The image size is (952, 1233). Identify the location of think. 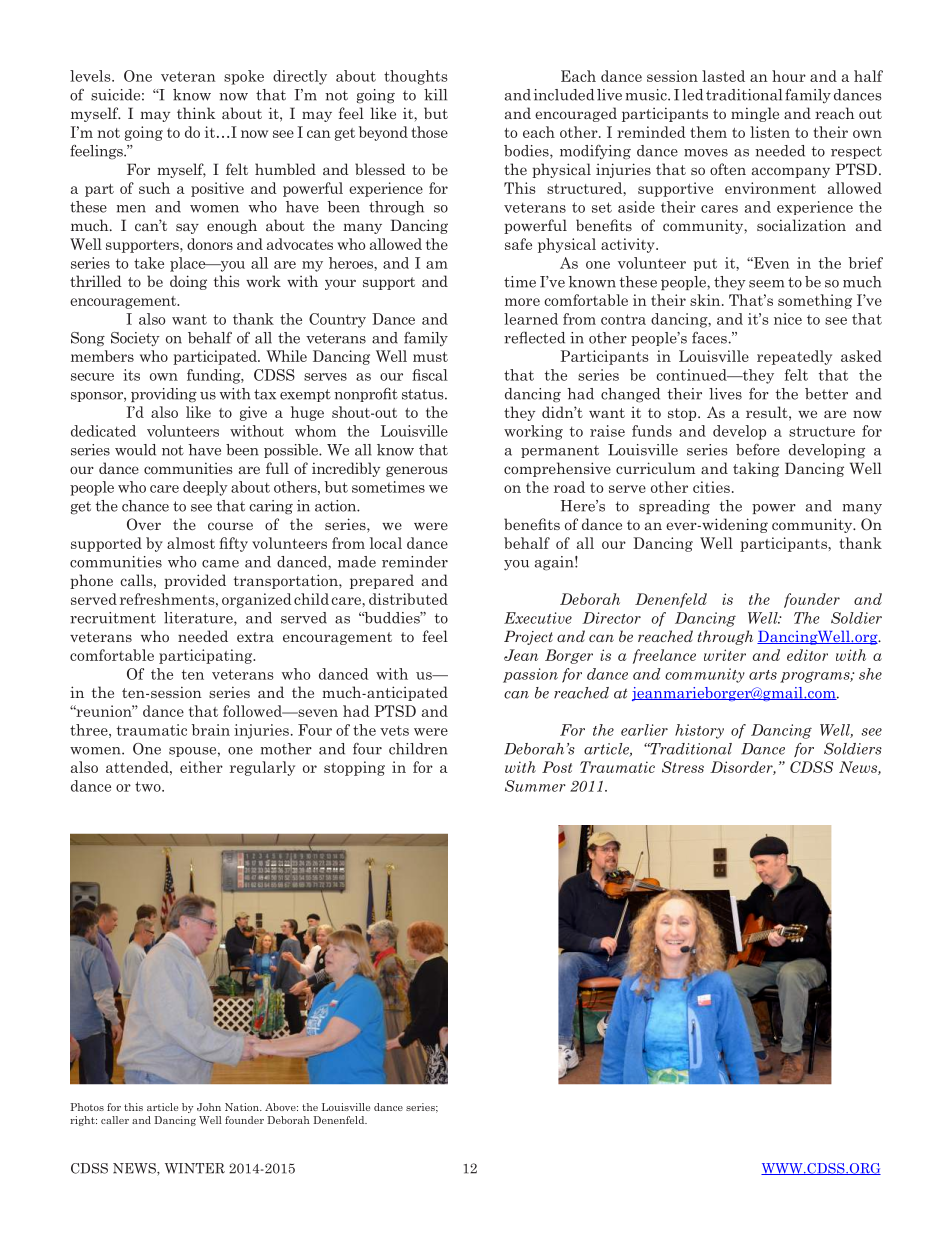
(196, 113).
